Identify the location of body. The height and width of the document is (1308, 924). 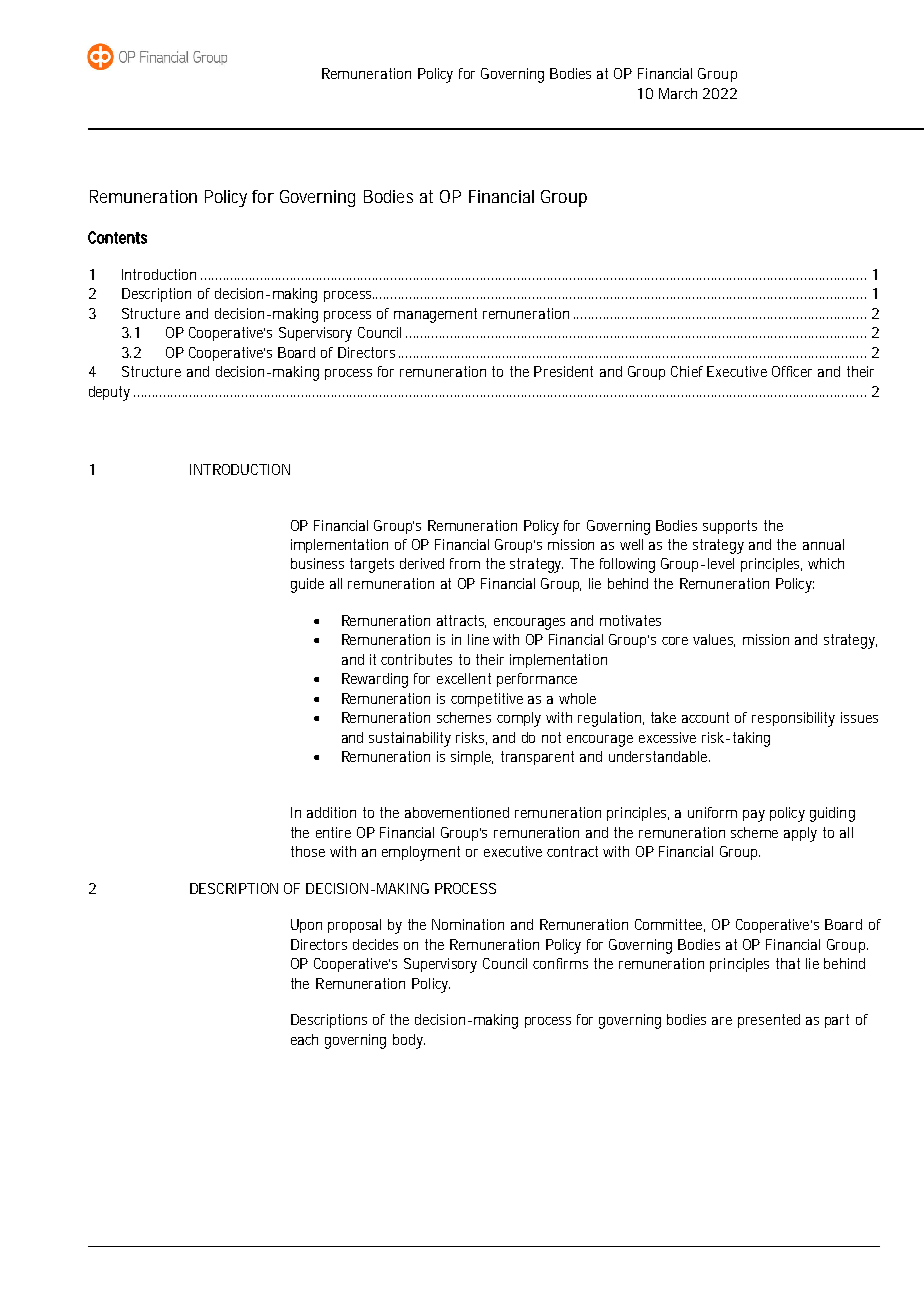
(409, 1041).
